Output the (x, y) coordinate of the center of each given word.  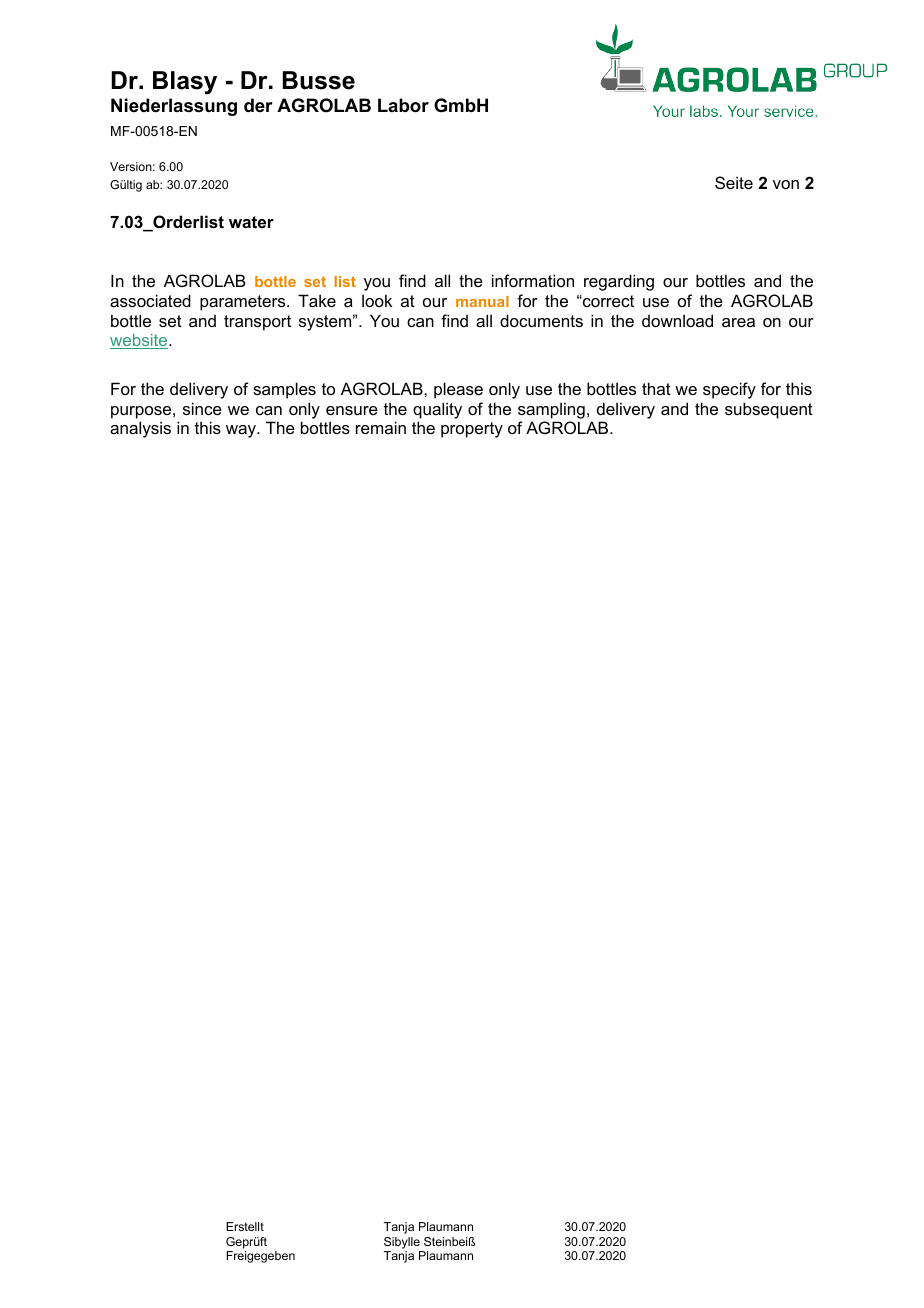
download (677, 320)
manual (482, 301)
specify (729, 390)
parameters (244, 303)
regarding (619, 282)
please (458, 390)
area (738, 322)
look (377, 300)
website (140, 341)
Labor (403, 105)
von (786, 184)
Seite (734, 182)
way (242, 431)
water (251, 222)
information (533, 280)
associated (150, 300)
